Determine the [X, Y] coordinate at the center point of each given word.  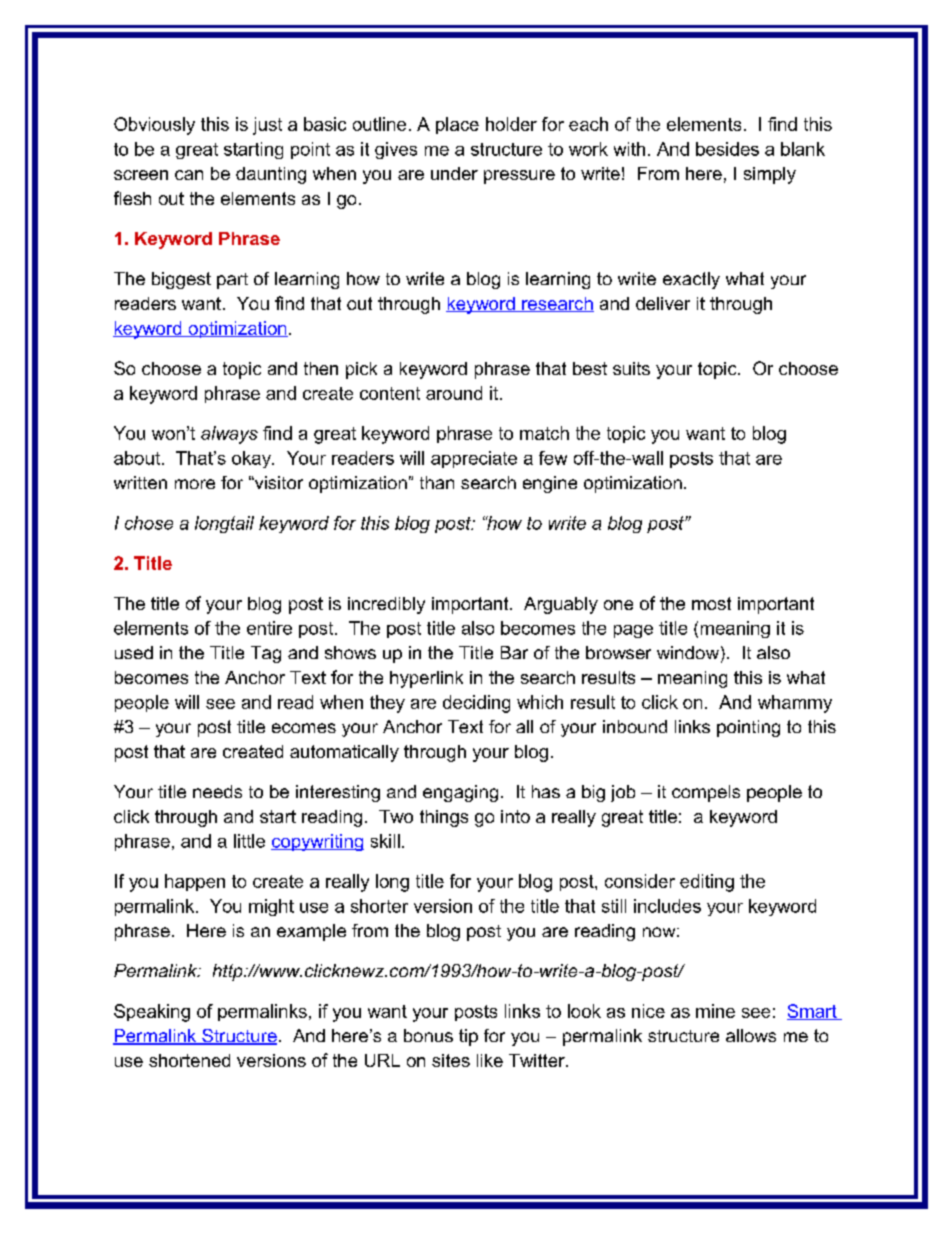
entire [269, 628]
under [454, 173]
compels [706, 793]
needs [217, 791]
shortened [189, 1060]
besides [727, 149]
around [454, 393]
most [711, 603]
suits [631, 368]
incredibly [386, 605]
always [229, 435]
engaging [460, 793]
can [189, 175]
